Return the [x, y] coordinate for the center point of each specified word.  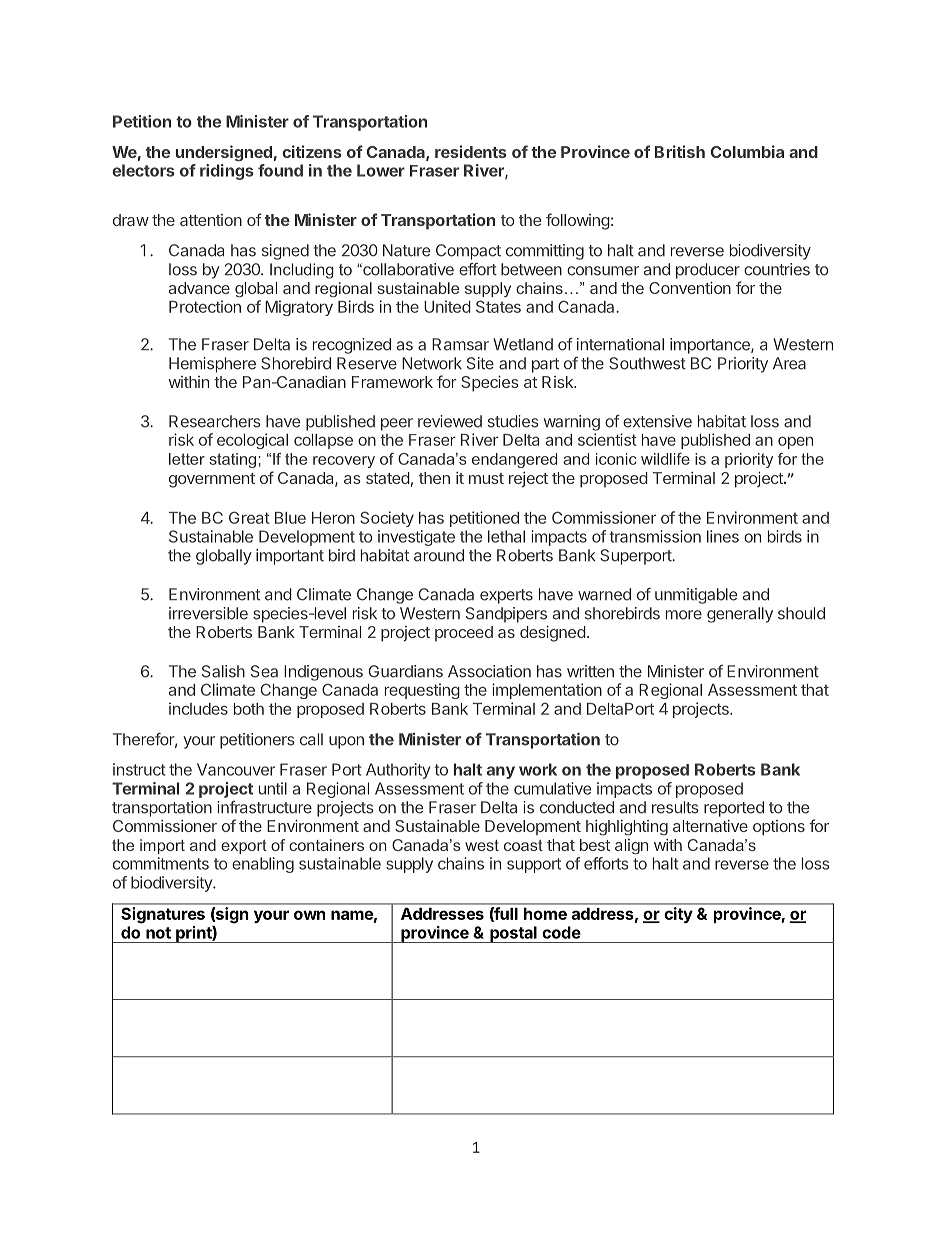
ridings [227, 172]
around [439, 555]
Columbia [747, 151]
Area [789, 363]
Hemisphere [212, 365]
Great [249, 517]
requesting [422, 691]
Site [480, 363]
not [158, 933]
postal [513, 934]
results [675, 807]
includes [198, 708]
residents [471, 151]
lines [723, 536]
